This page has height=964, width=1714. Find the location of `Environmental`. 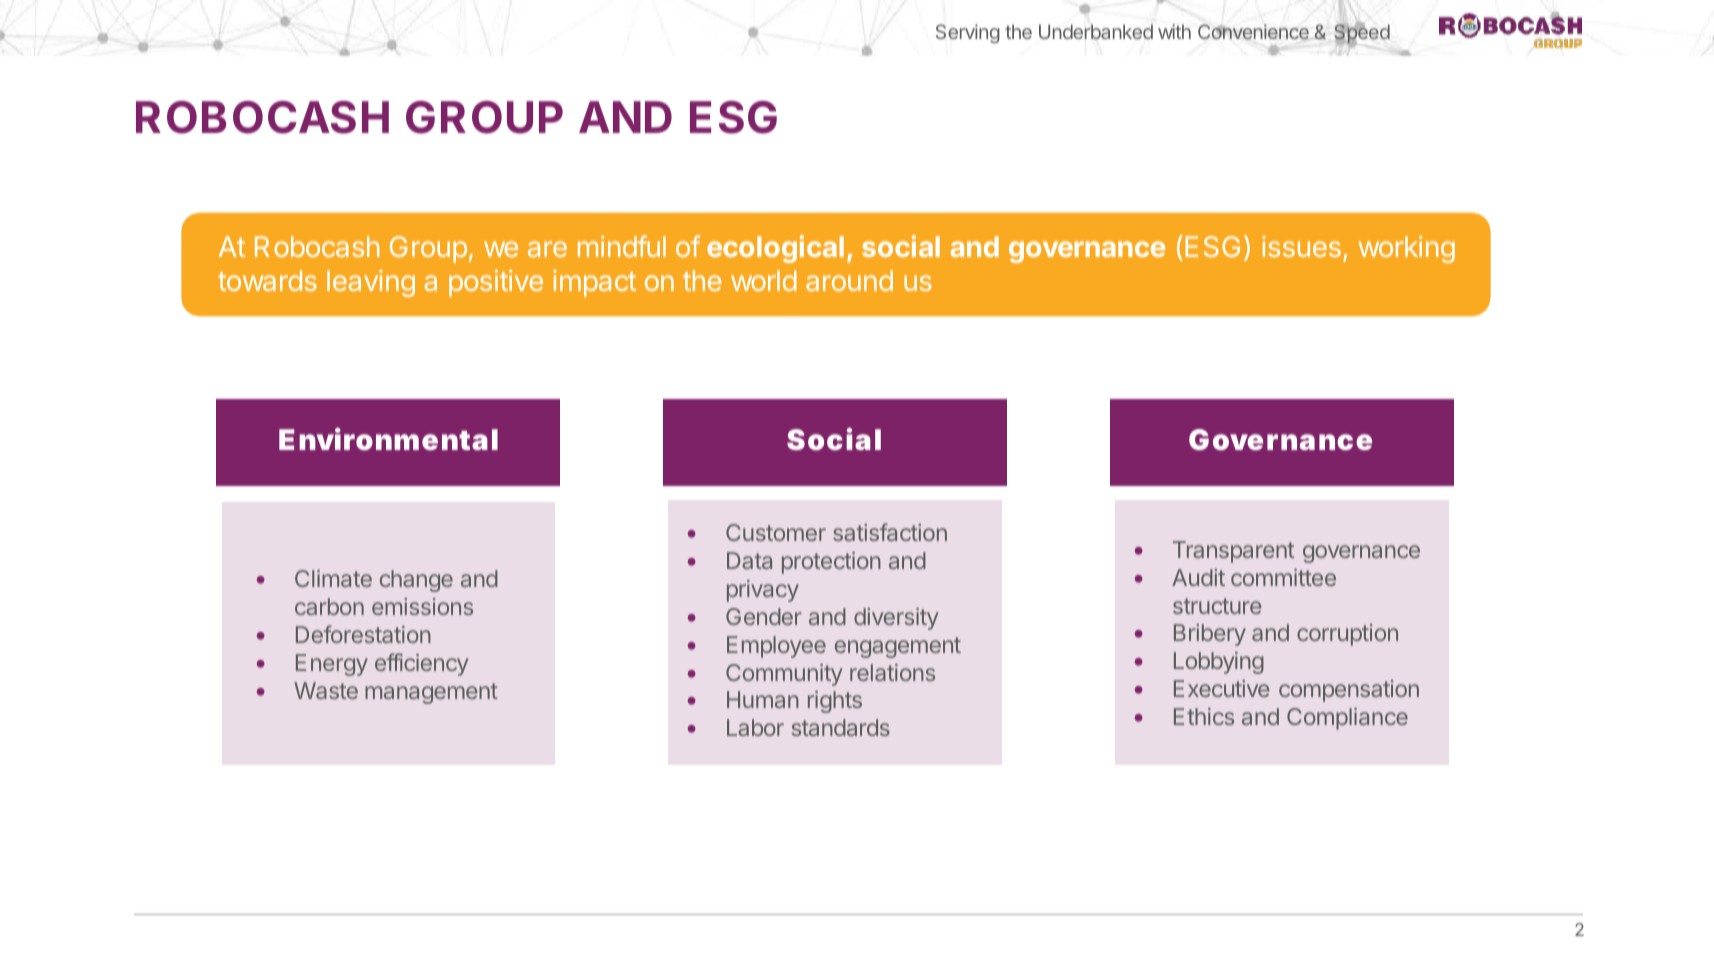

Environmental is located at coordinates (388, 439).
